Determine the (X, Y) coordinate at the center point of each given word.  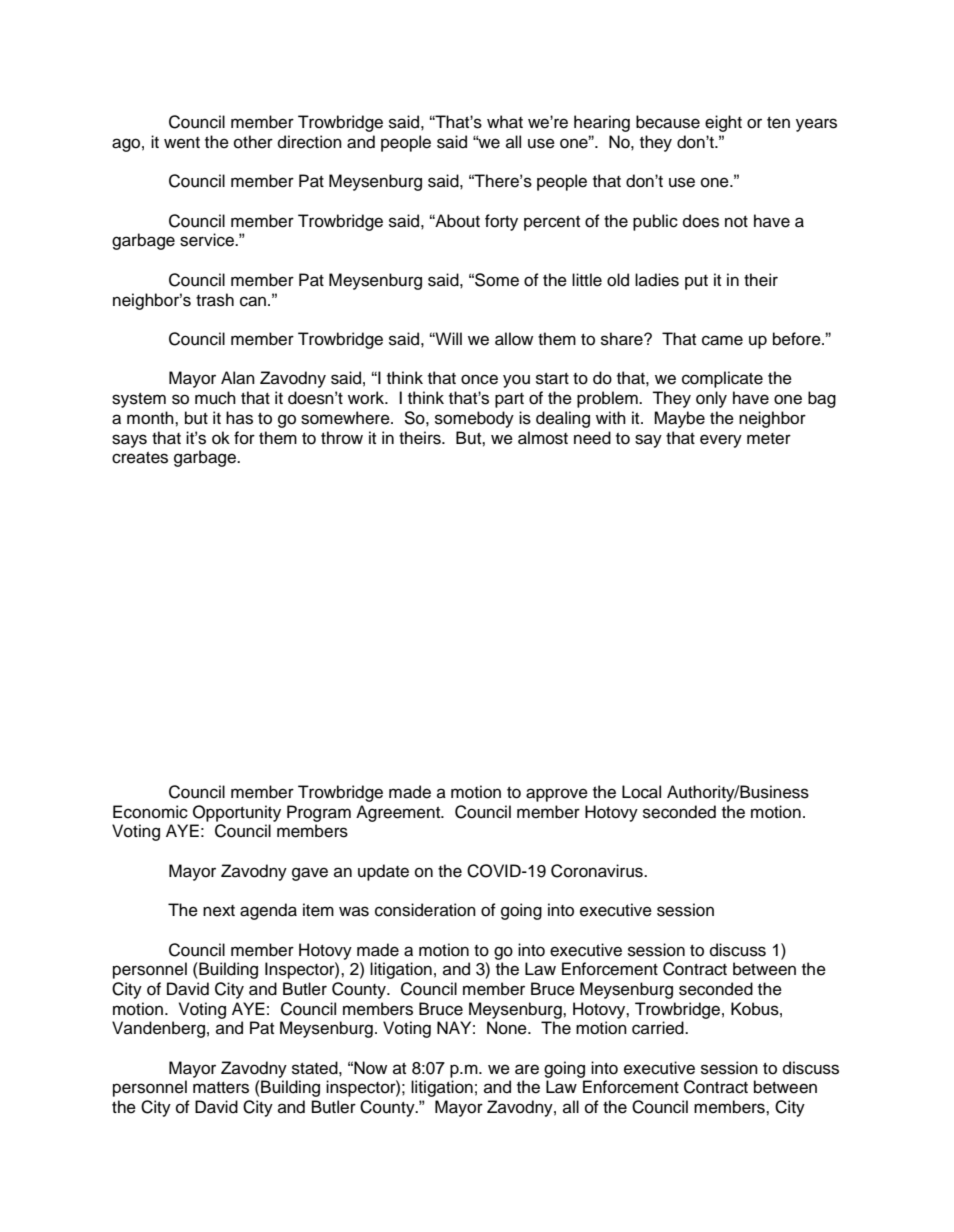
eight (723, 123)
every (721, 441)
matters (221, 1088)
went (182, 143)
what (505, 122)
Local (641, 792)
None (508, 1028)
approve (557, 795)
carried (659, 1028)
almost (543, 438)
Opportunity (237, 813)
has (239, 418)
